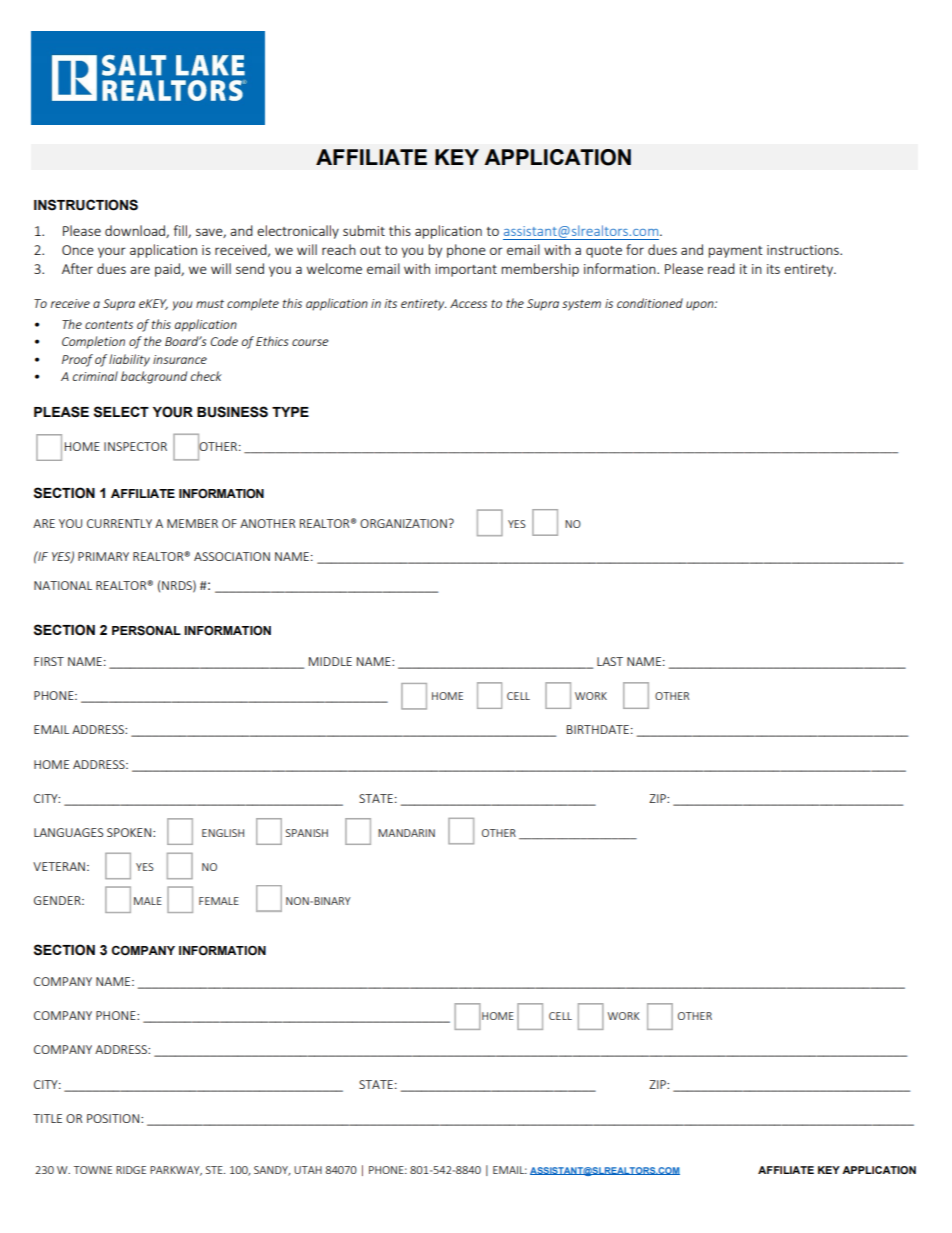 This image has height=1233, width=952. I want to click on SPANISH, so click(307, 833).
